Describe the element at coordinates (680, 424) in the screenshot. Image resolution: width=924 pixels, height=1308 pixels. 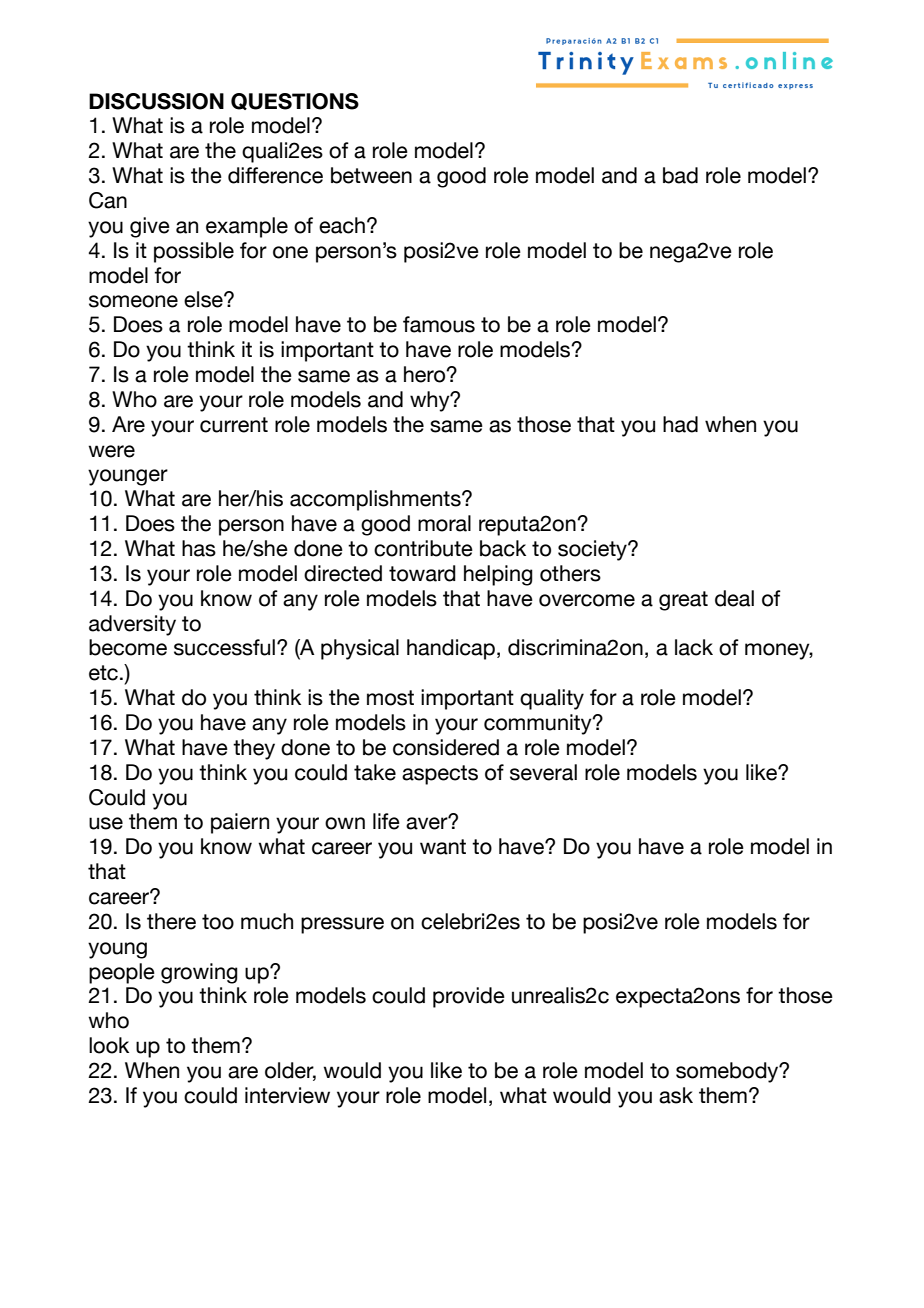
I see `had` at that location.
